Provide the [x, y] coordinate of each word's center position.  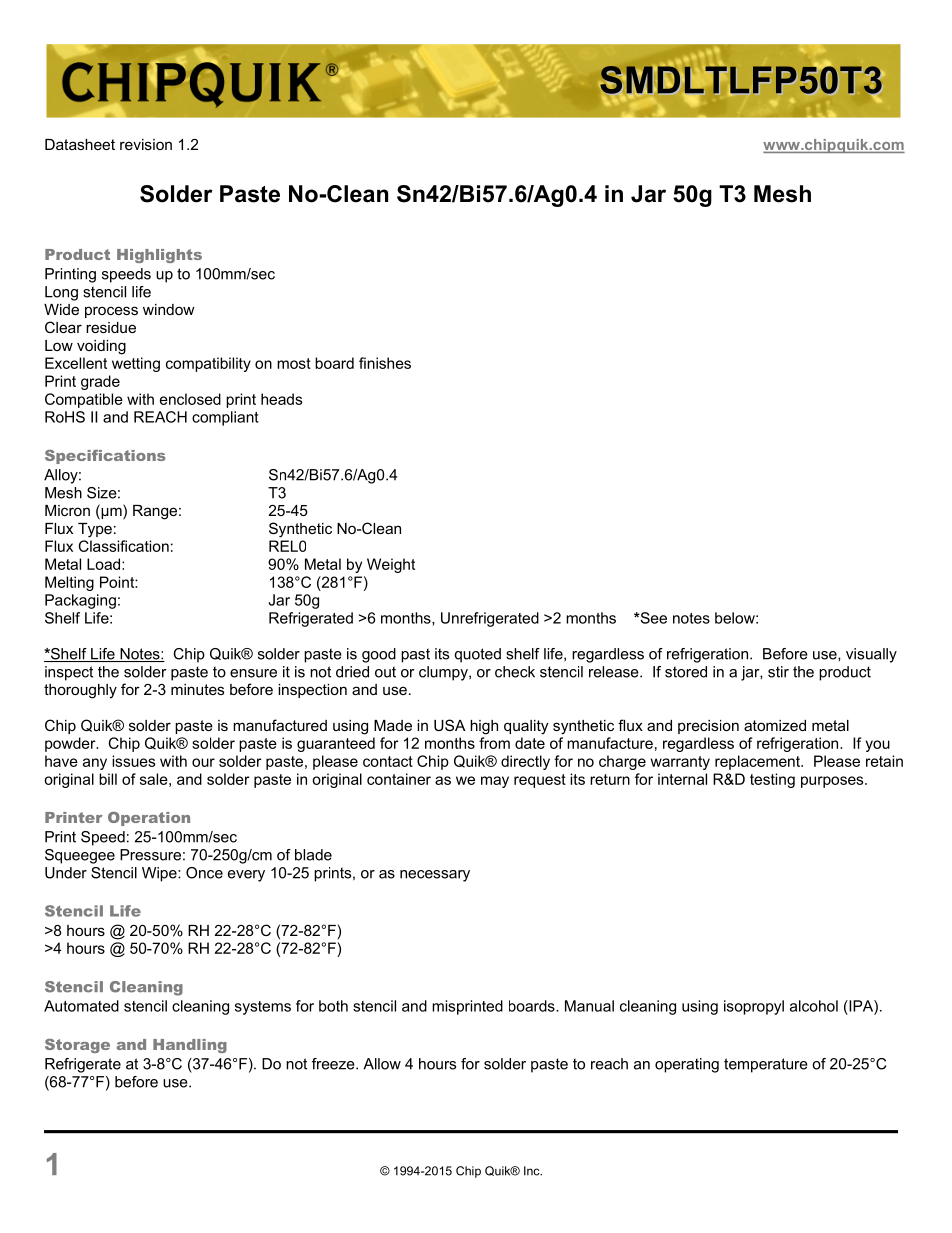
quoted [478, 655]
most [294, 363]
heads [281, 399]
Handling [190, 1046]
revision [146, 144]
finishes [385, 363]
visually [871, 655]
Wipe [160, 874]
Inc [533, 1171]
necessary [435, 876]
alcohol [814, 1006]
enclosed [190, 399]
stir [778, 672]
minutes [197, 689]
